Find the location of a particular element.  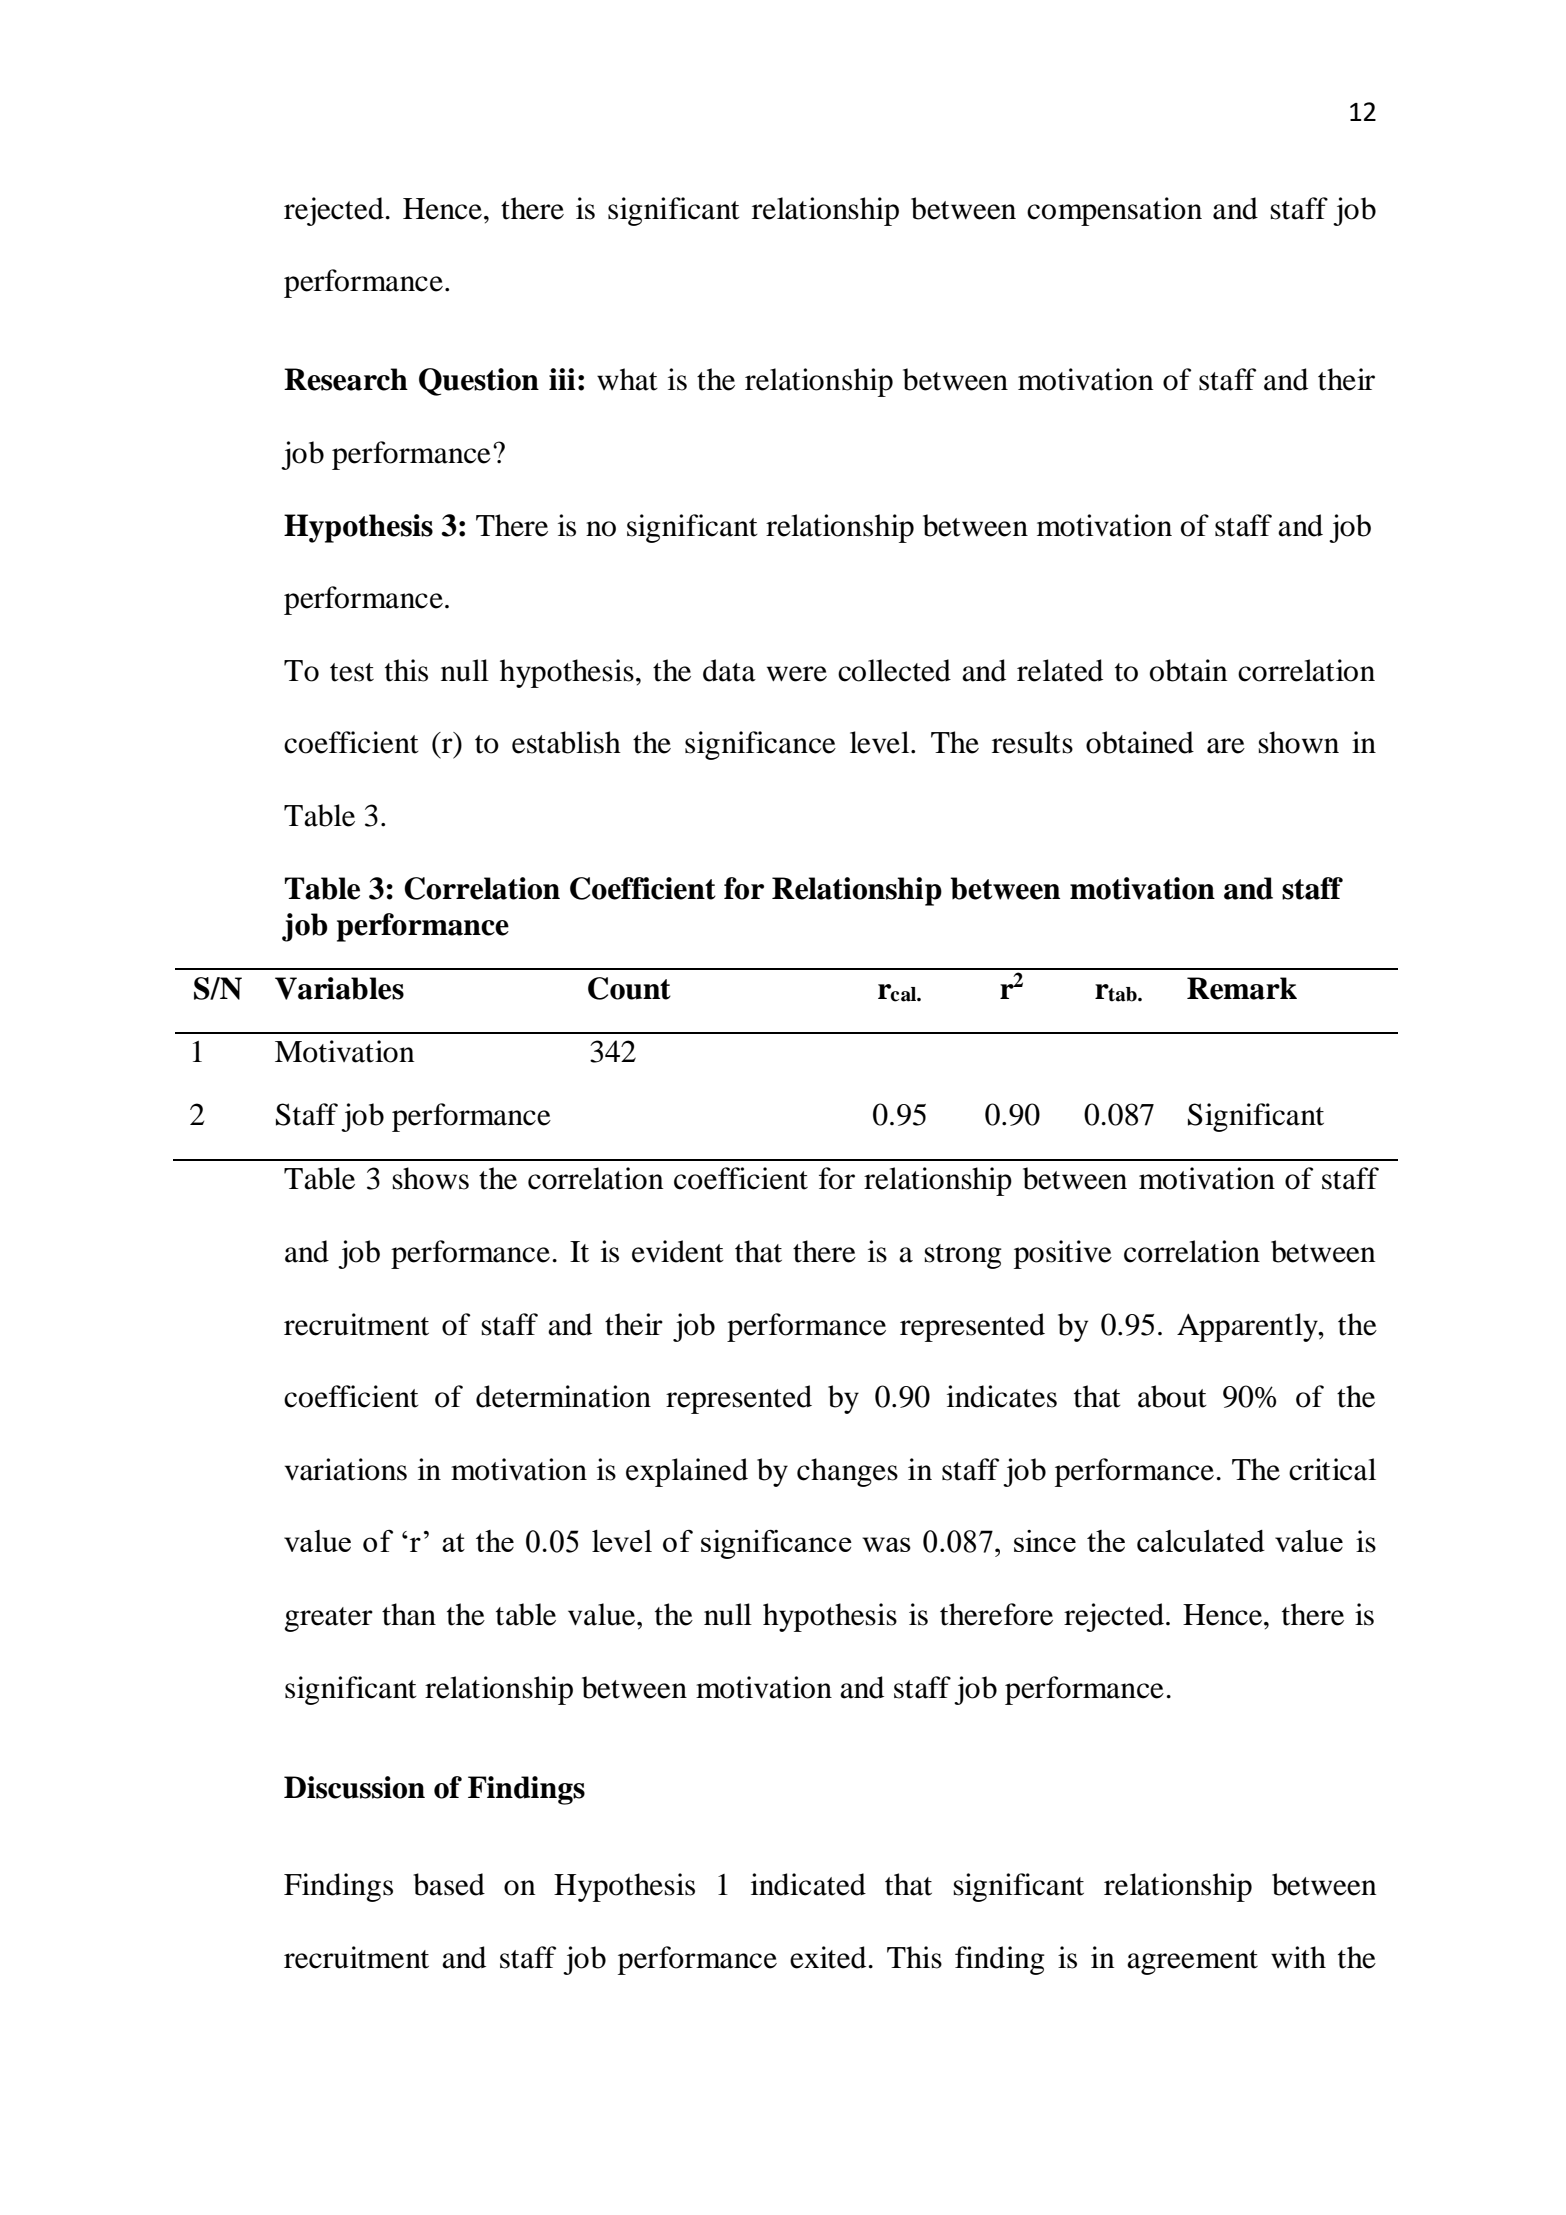

compensation is located at coordinates (1114, 211).
